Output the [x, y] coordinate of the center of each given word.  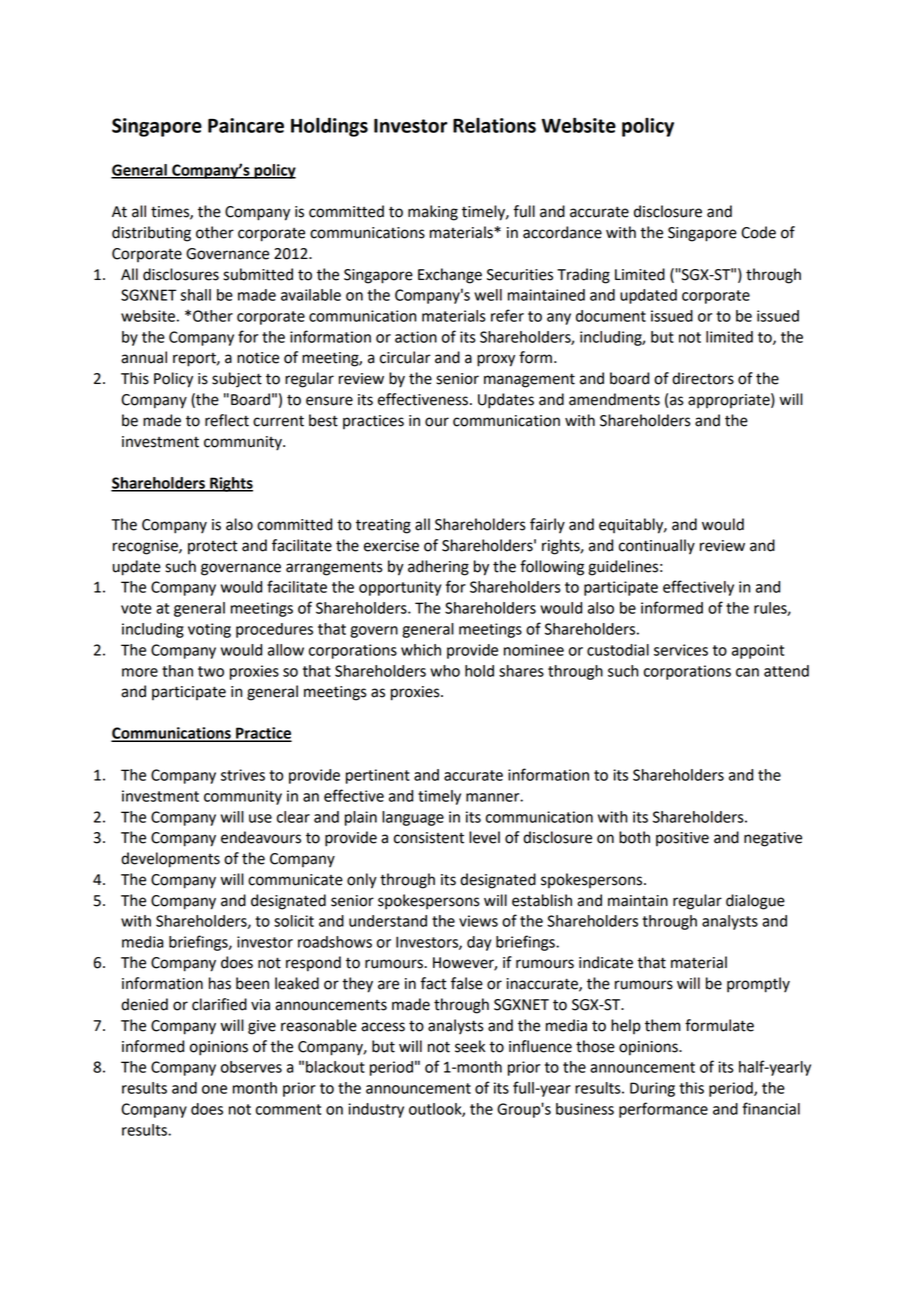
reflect [227, 420]
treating [383, 526]
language [413, 818]
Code [758, 232]
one [214, 1089]
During [652, 1089]
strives [243, 775]
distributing [151, 234]
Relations [494, 125]
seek [470, 1046]
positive [682, 839]
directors [703, 378]
